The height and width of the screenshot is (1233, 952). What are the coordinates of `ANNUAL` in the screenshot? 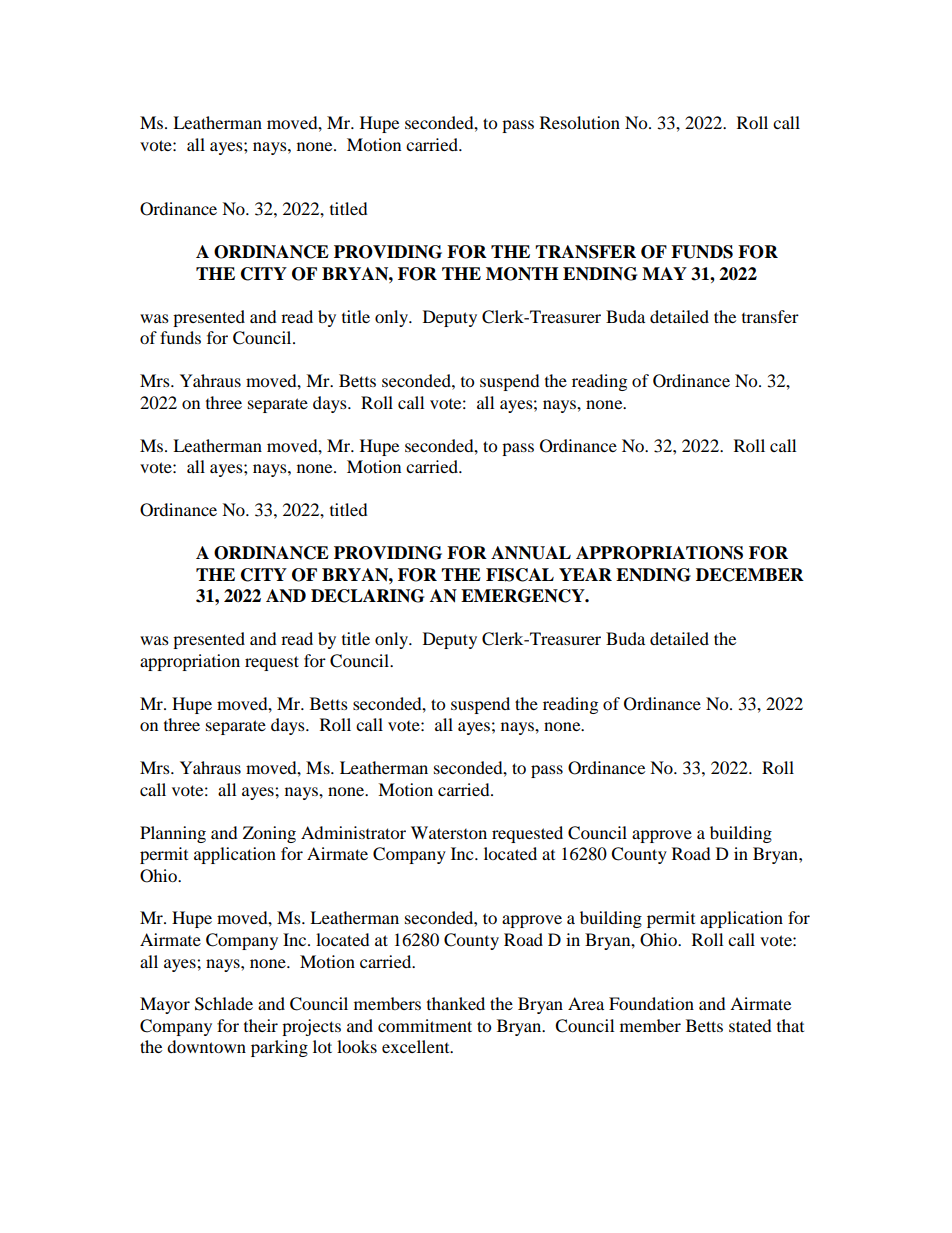 It's located at (531, 553).
